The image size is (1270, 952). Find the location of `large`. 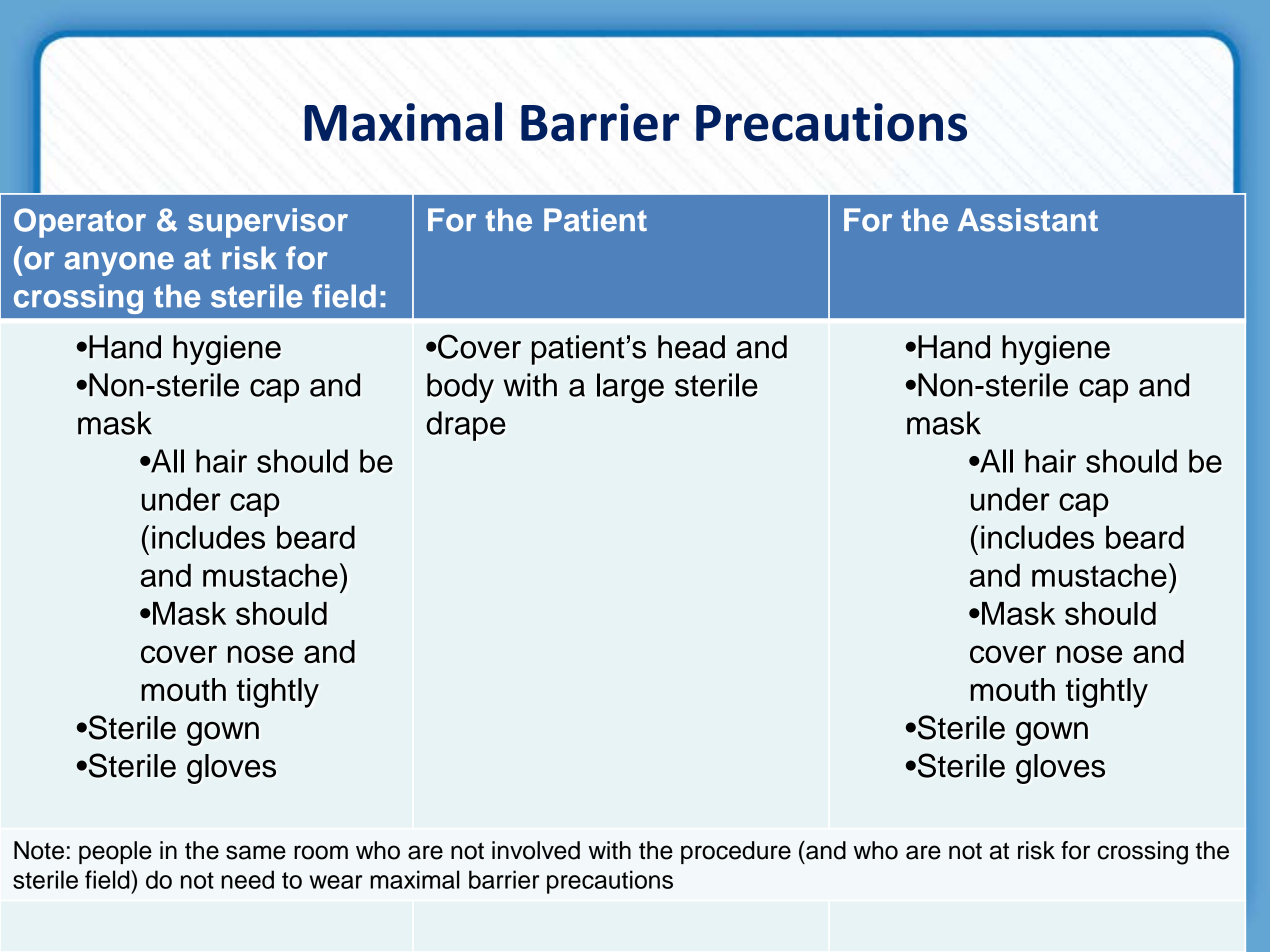

large is located at coordinates (630, 388).
